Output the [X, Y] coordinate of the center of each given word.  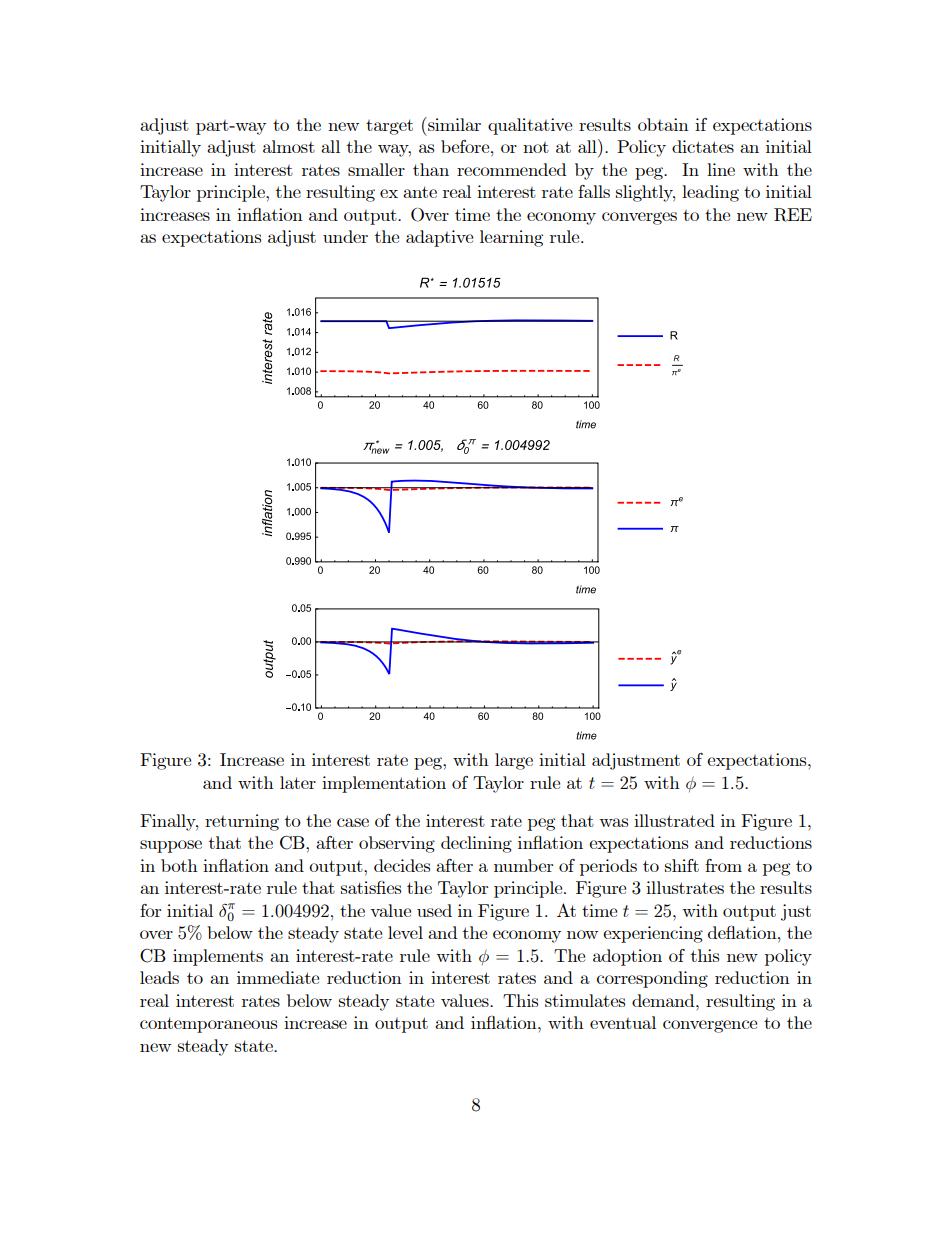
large [514, 761]
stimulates [585, 1000]
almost [289, 146]
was [613, 822]
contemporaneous [208, 1025]
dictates [703, 146]
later [298, 782]
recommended [511, 169]
